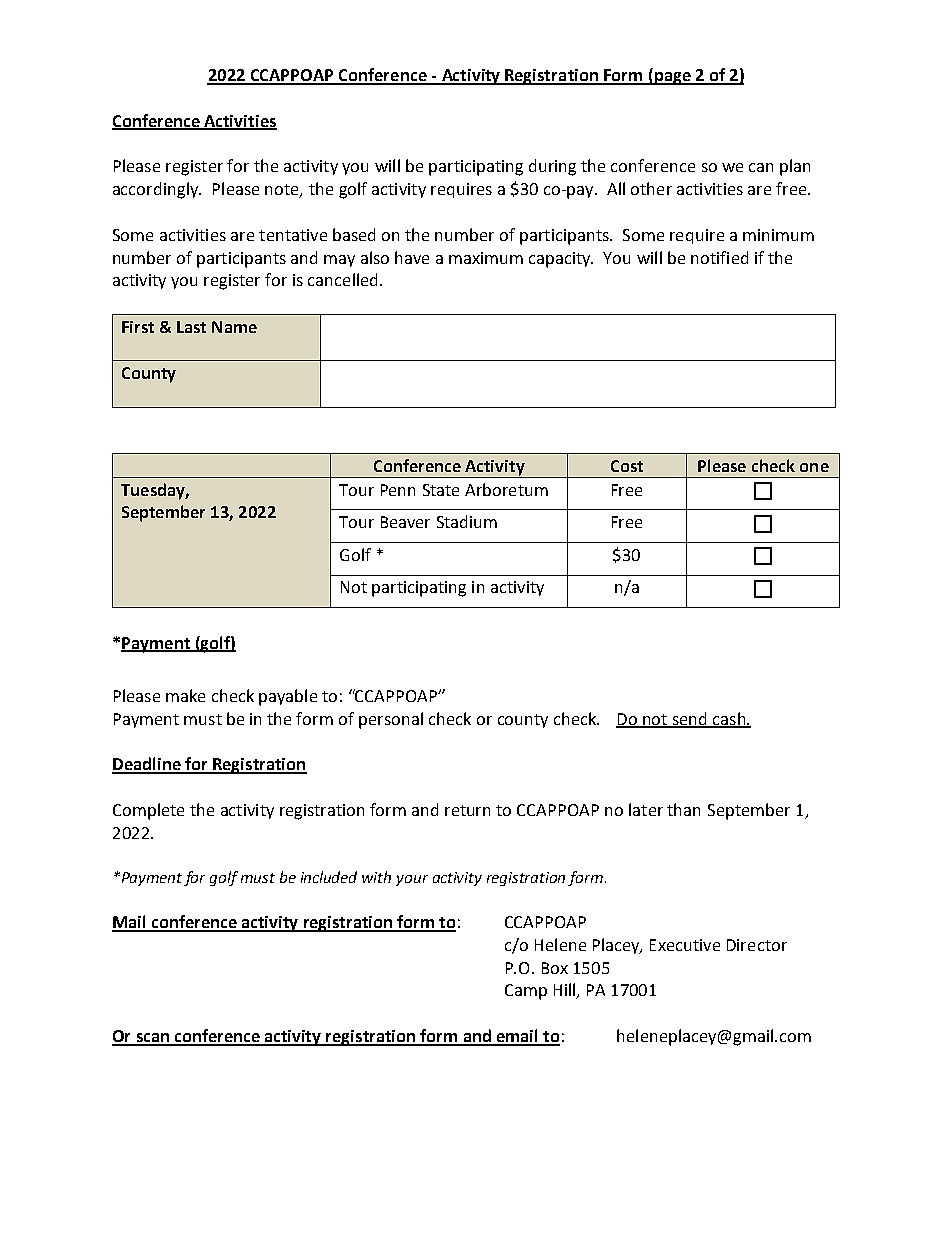 The image size is (952, 1233). Describe the element at coordinates (148, 811) in the document. I see `Complete` at that location.
